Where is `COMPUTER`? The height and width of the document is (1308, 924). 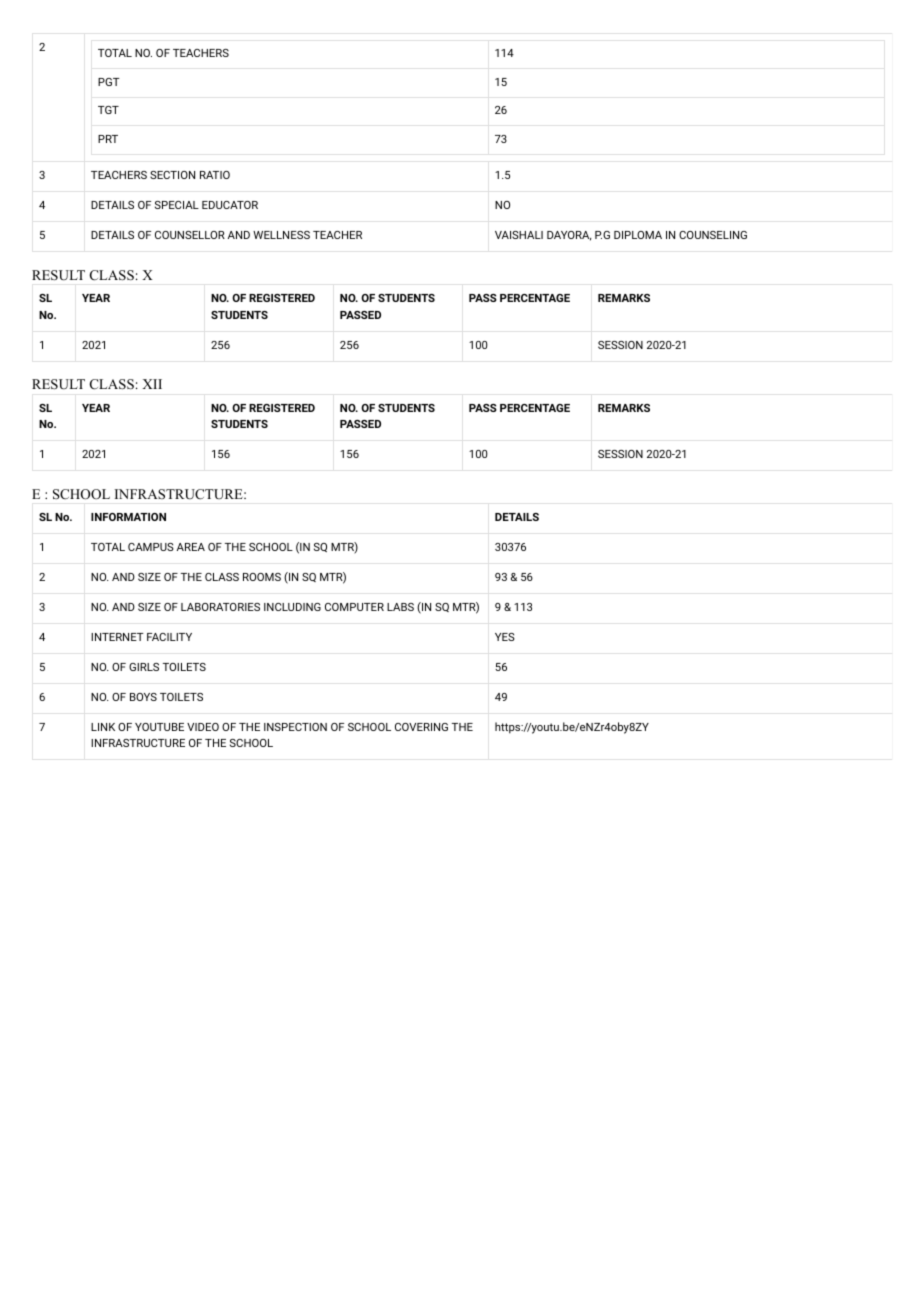
COMPUTER is located at coordinates (354, 607).
